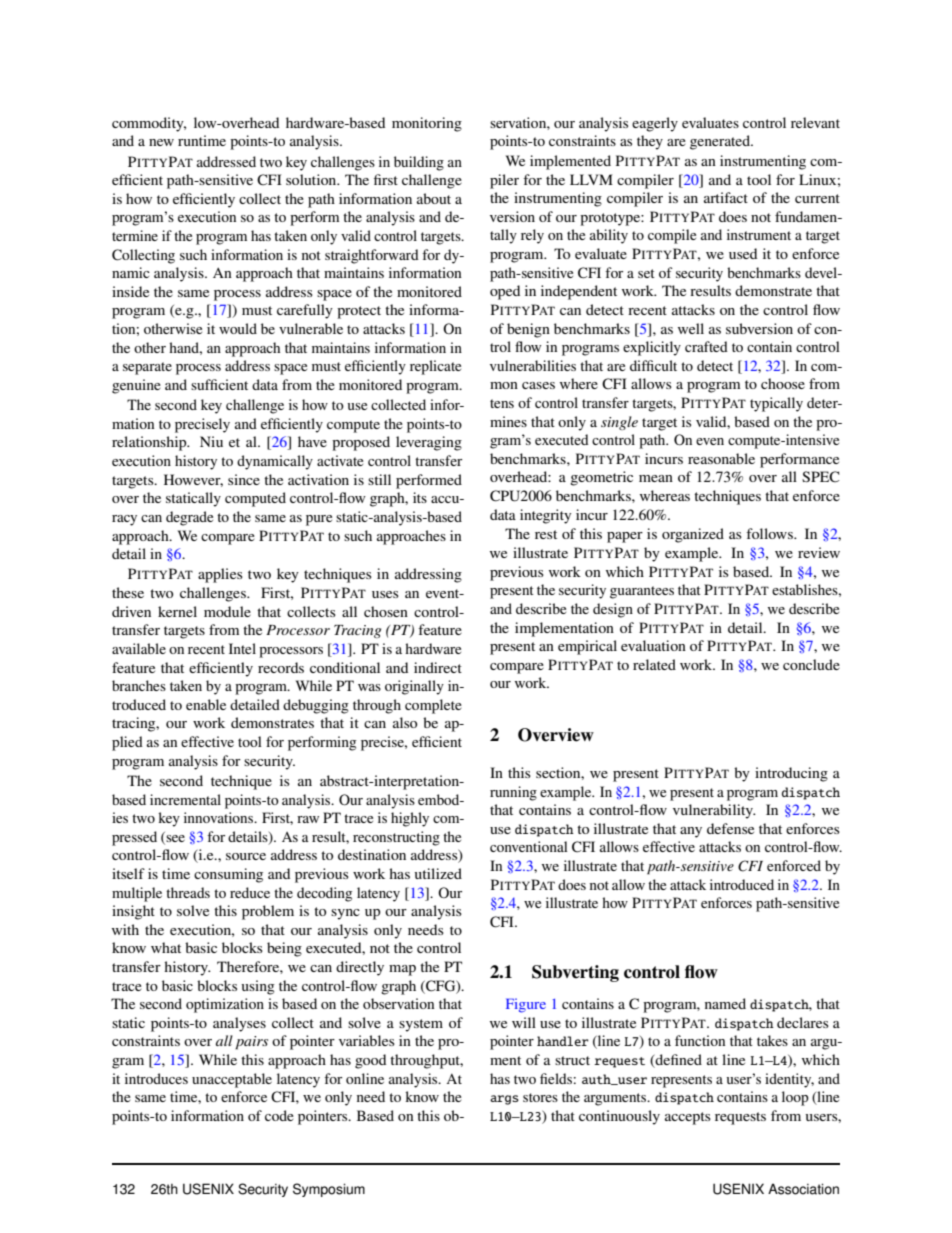 The height and width of the screenshot is (1233, 952). What do you see at coordinates (730, 828) in the screenshot?
I see `defense` at bounding box center [730, 828].
